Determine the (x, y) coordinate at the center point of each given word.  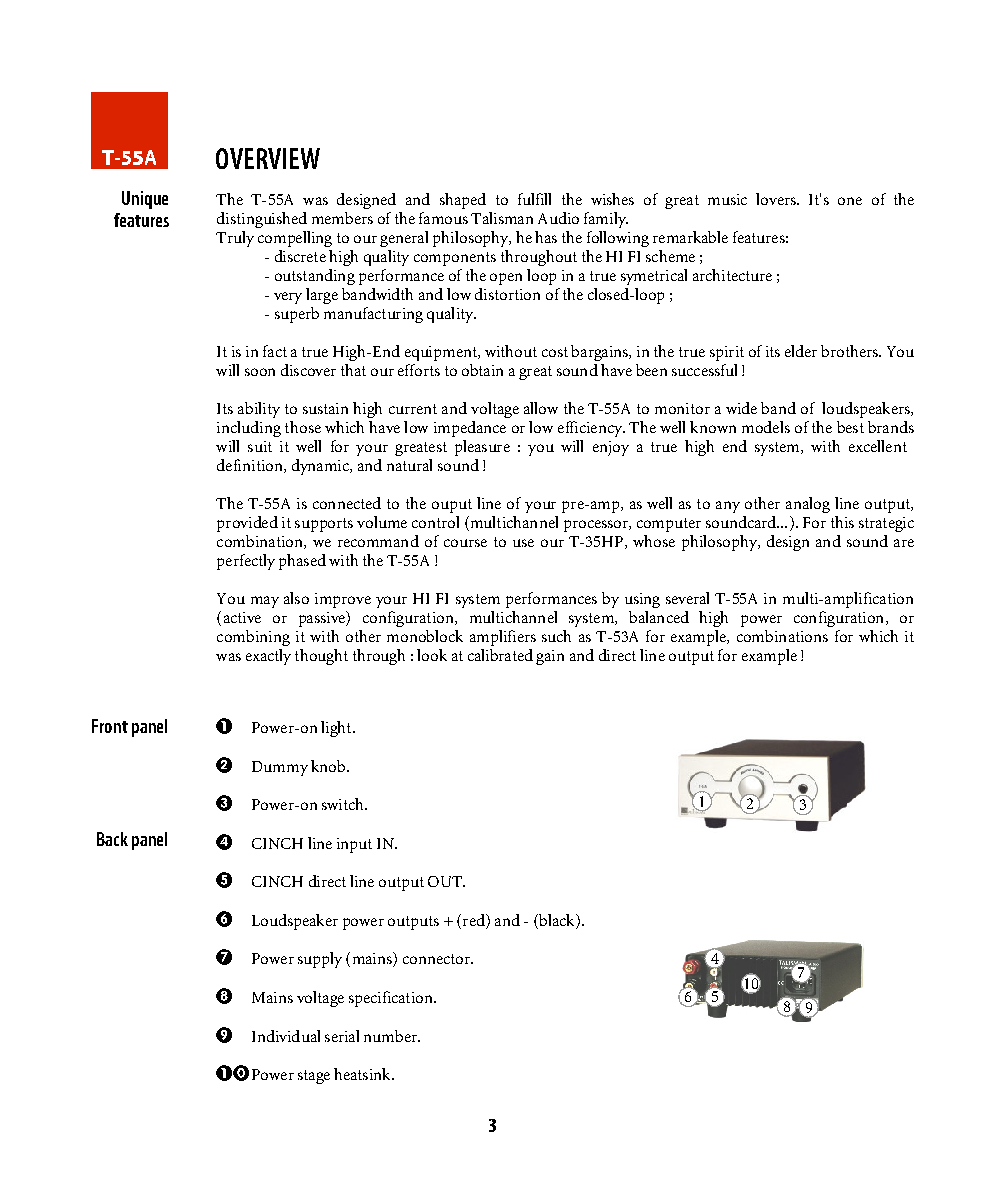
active (242, 617)
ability (259, 410)
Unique (145, 200)
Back (112, 839)
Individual (286, 1036)
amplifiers (503, 638)
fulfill (534, 199)
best (850, 427)
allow (541, 408)
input (354, 845)
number (391, 1036)
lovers (777, 199)
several (687, 598)
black (557, 921)
